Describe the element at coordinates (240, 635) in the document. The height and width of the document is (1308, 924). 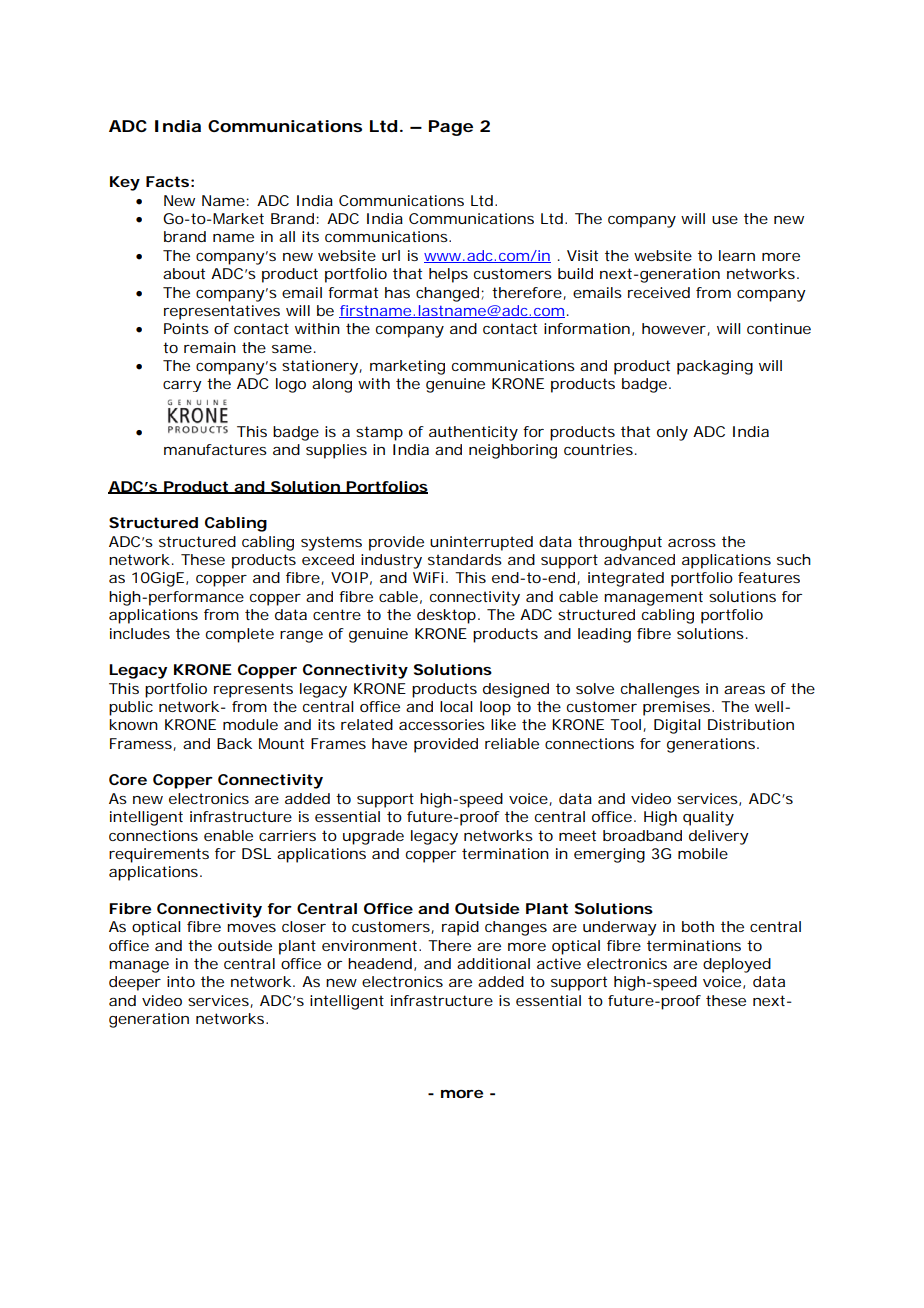
I see `complete` at that location.
